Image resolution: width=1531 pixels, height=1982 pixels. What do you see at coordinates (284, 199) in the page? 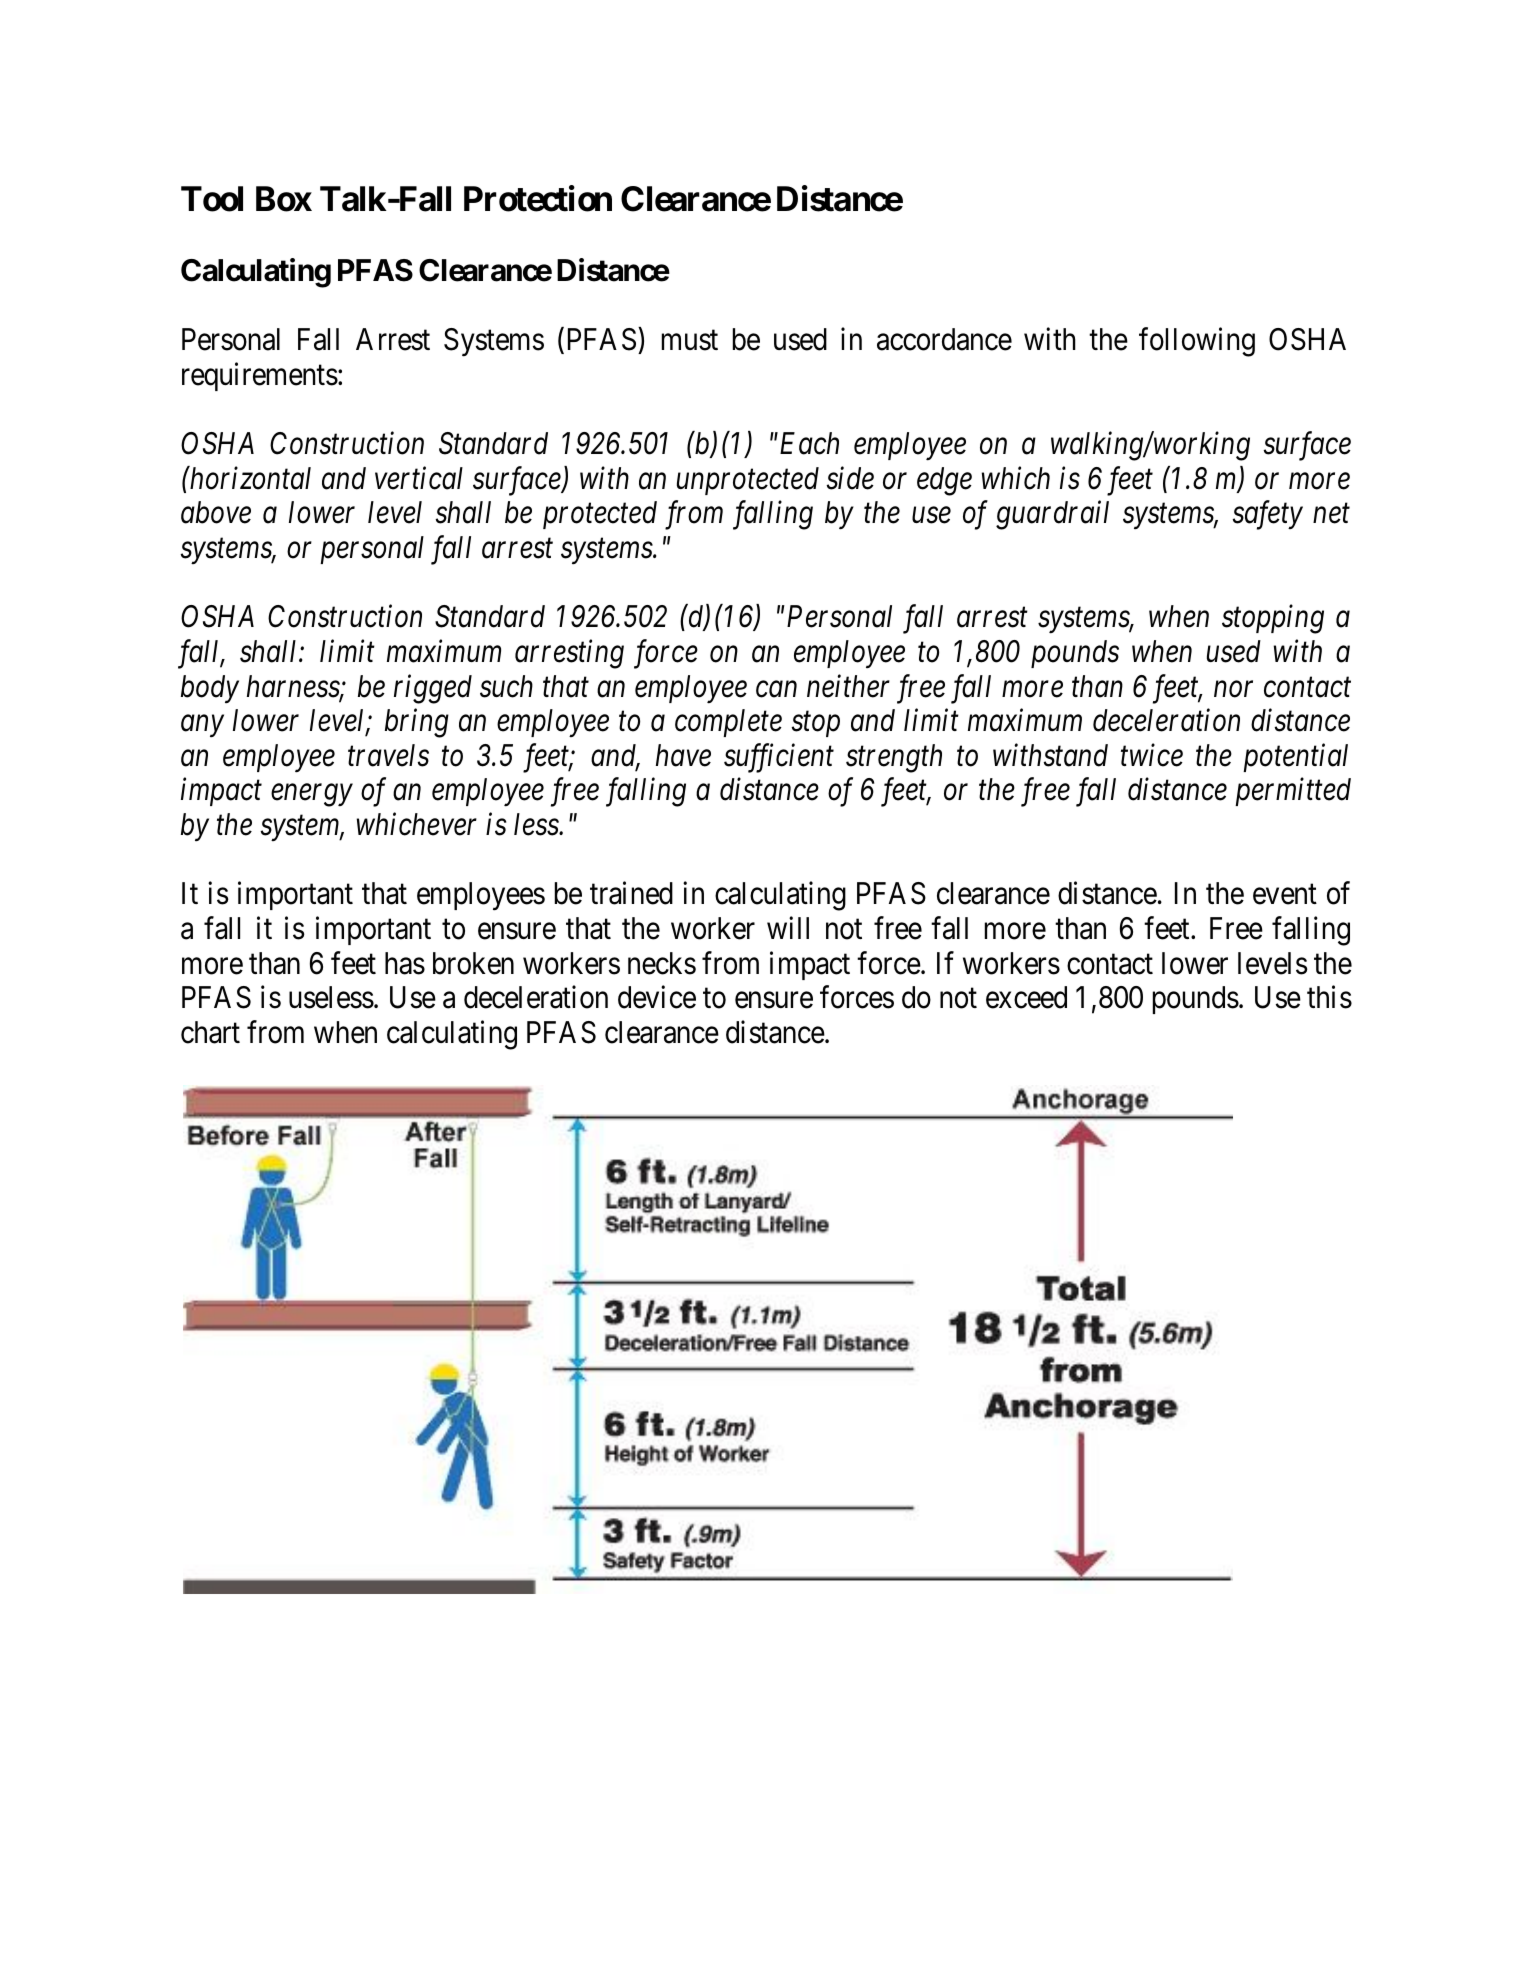
I see `Box` at bounding box center [284, 199].
